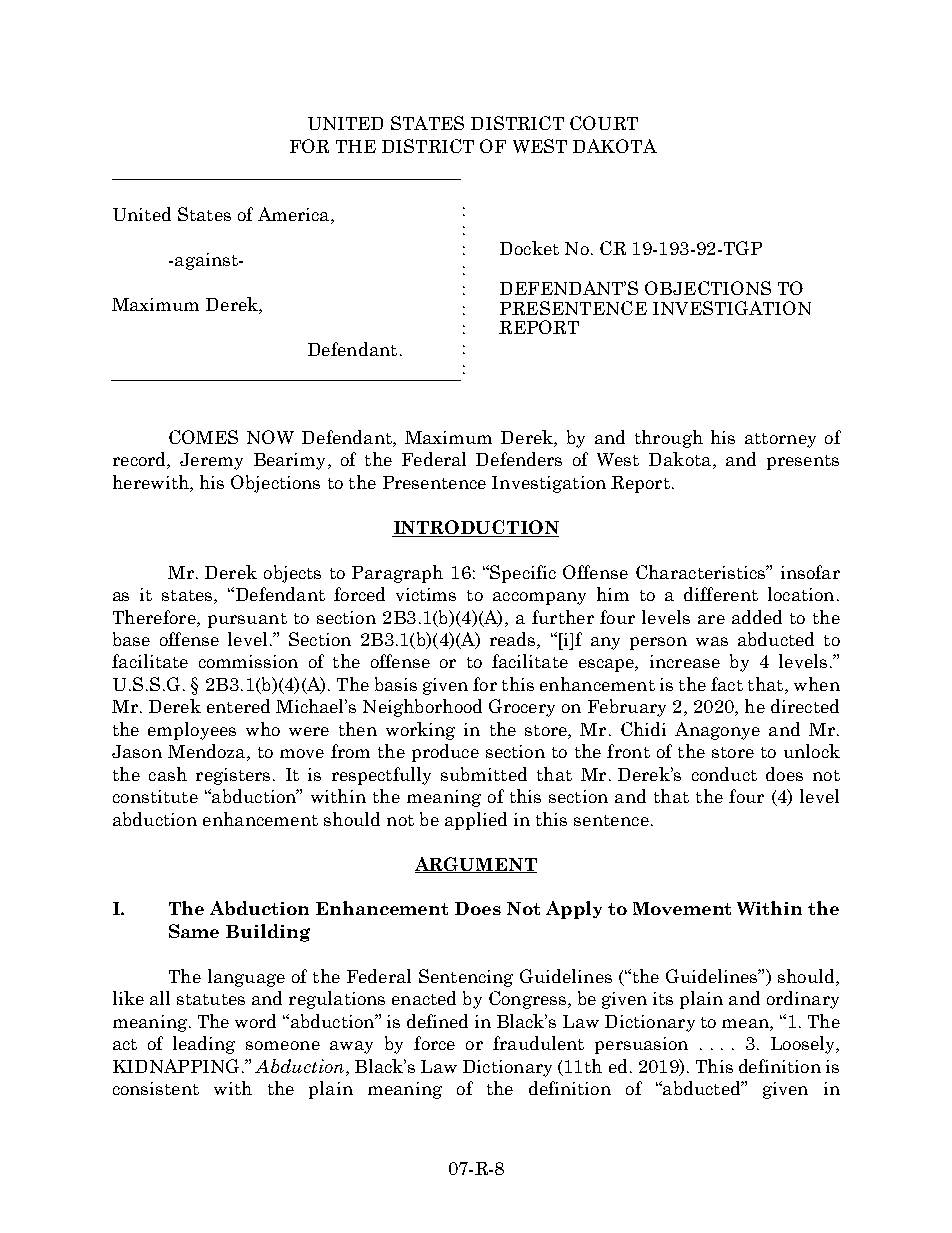  Describe the element at coordinates (604, 123) in the page. I see `COURT` at that location.
